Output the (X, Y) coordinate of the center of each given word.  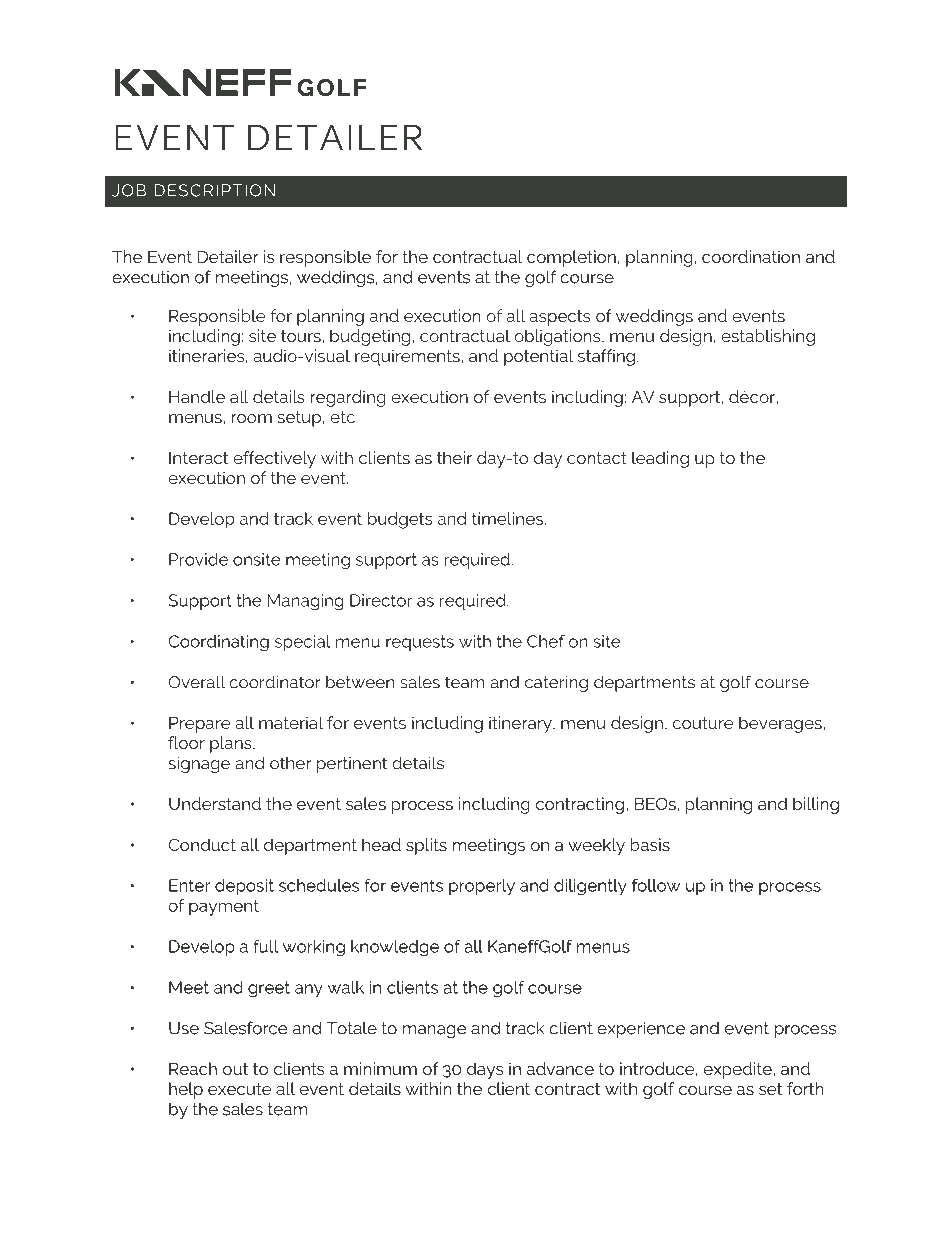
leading (660, 459)
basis (650, 844)
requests (420, 643)
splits (426, 846)
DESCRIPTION (215, 190)
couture (703, 723)
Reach (193, 1068)
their (454, 457)
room (252, 418)
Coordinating (218, 643)
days (485, 1070)
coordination (751, 256)
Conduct (202, 844)
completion (571, 258)
